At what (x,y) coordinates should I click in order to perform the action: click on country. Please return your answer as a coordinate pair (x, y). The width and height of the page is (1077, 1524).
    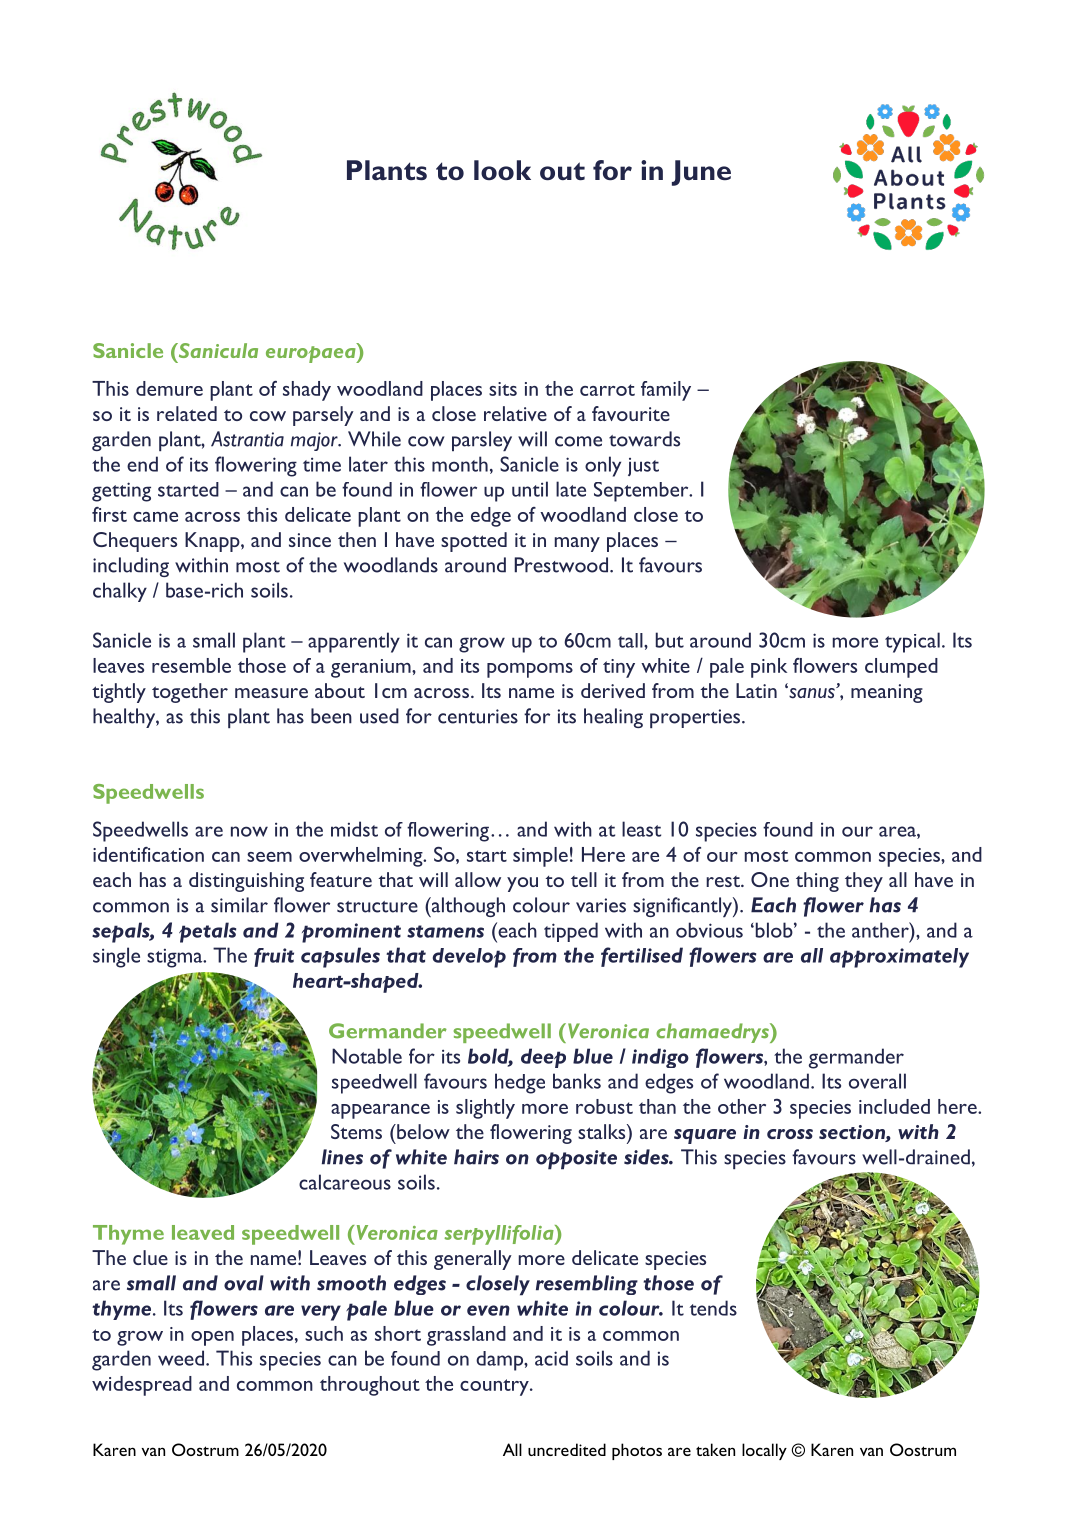
    Looking at the image, I should click on (495, 1387).
